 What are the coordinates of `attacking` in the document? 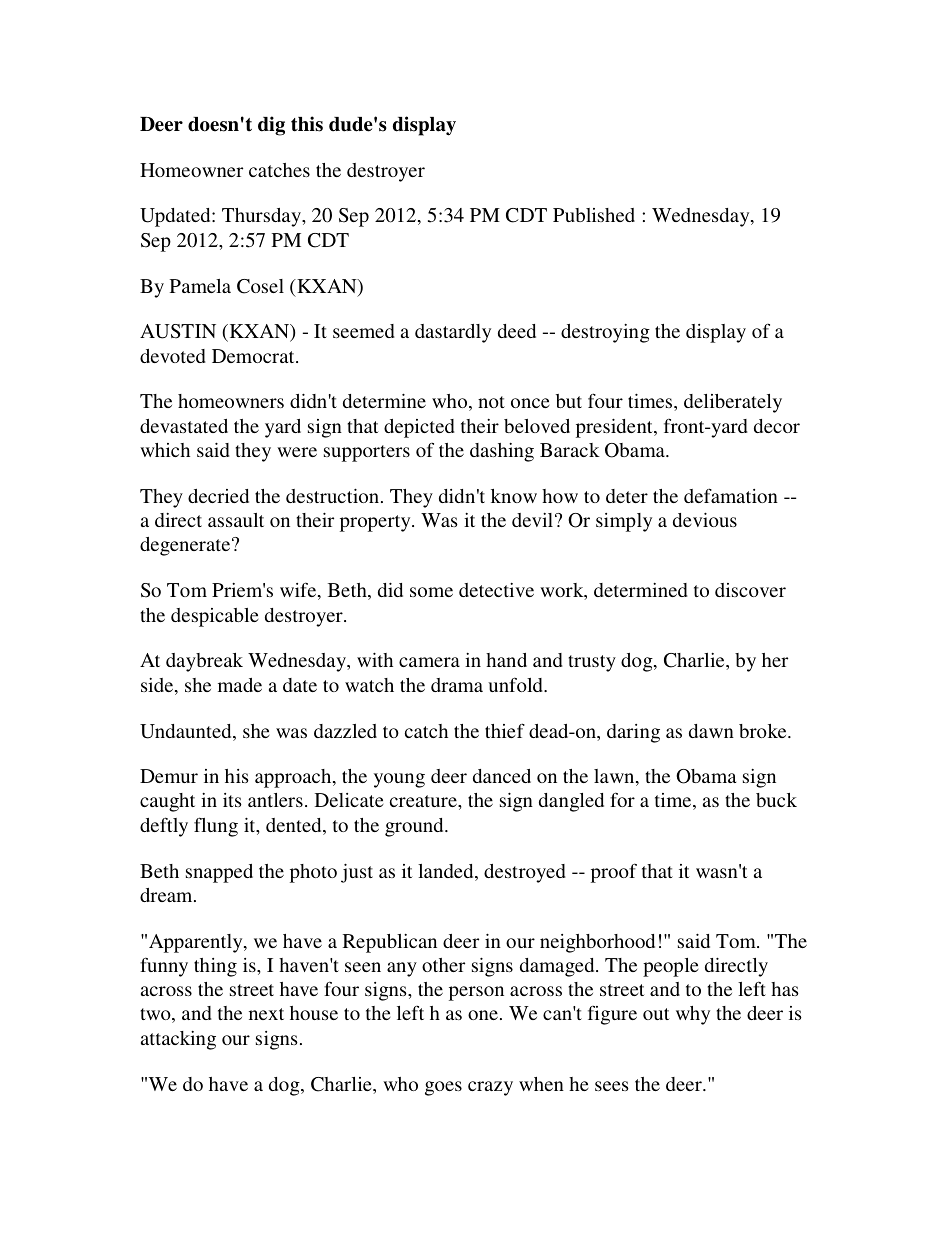 It's located at (178, 1040).
